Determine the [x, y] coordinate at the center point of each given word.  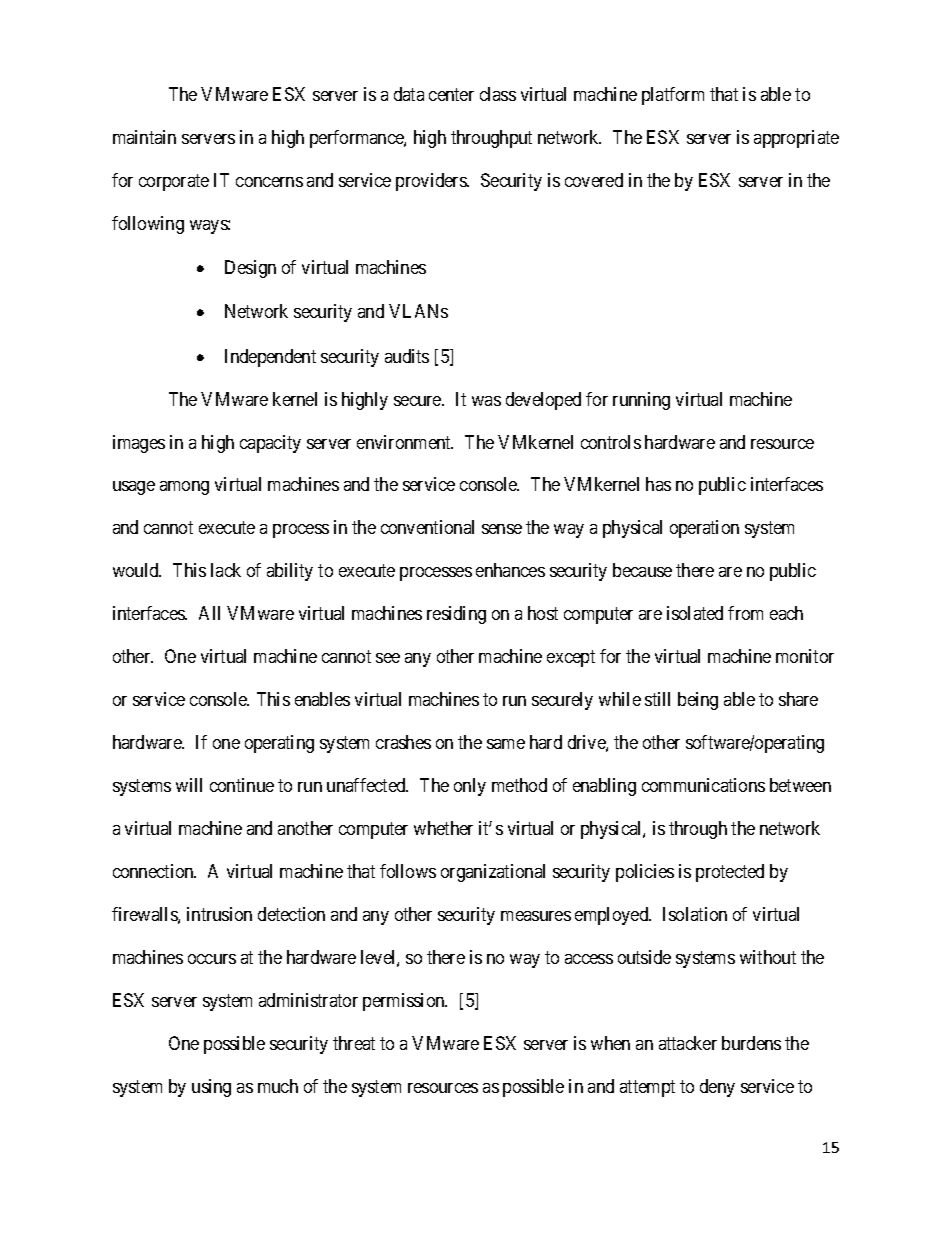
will [189, 785]
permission [405, 1002]
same [506, 744]
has [658, 484]
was [486, 401]
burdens [751, 1043]
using [211, 1088]
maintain [144, 137]
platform [673, 96]
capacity [270, 444]
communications [703, 785]
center [451, 94]
